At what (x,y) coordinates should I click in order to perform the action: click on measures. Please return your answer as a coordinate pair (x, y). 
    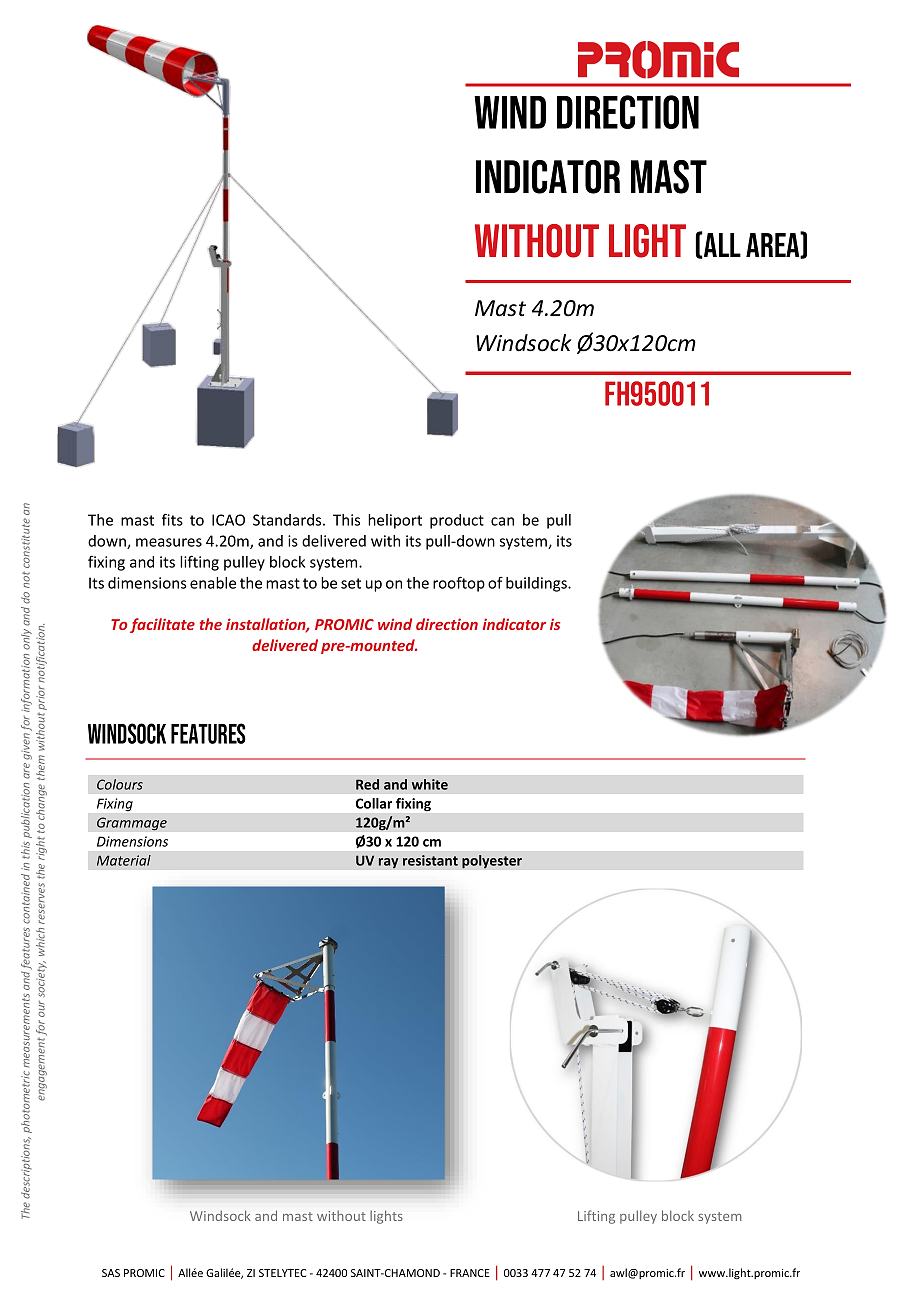
    Looking at the image, I should click on (169, 542).
